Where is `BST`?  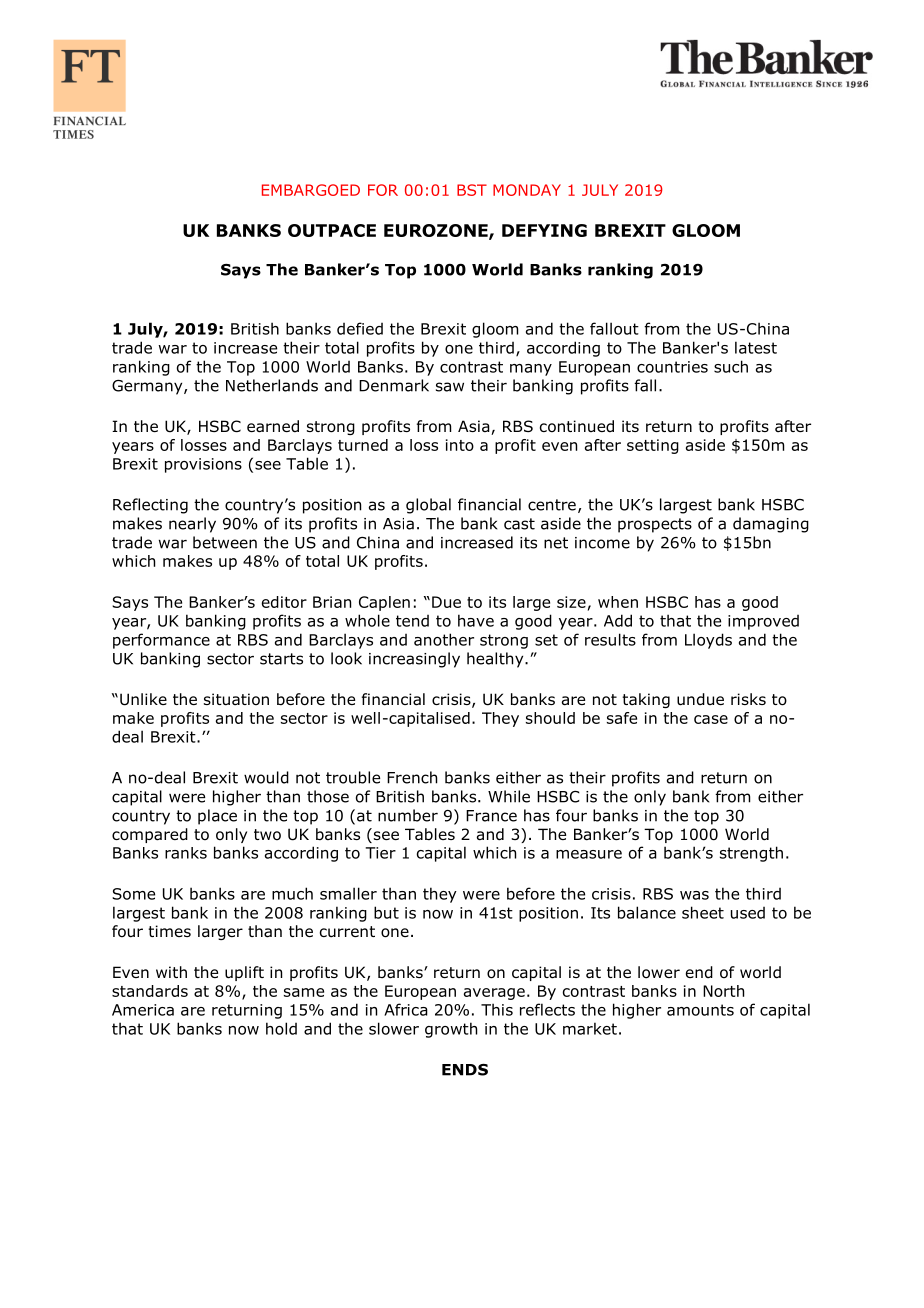 BST is located at coordinates (472, 190).
